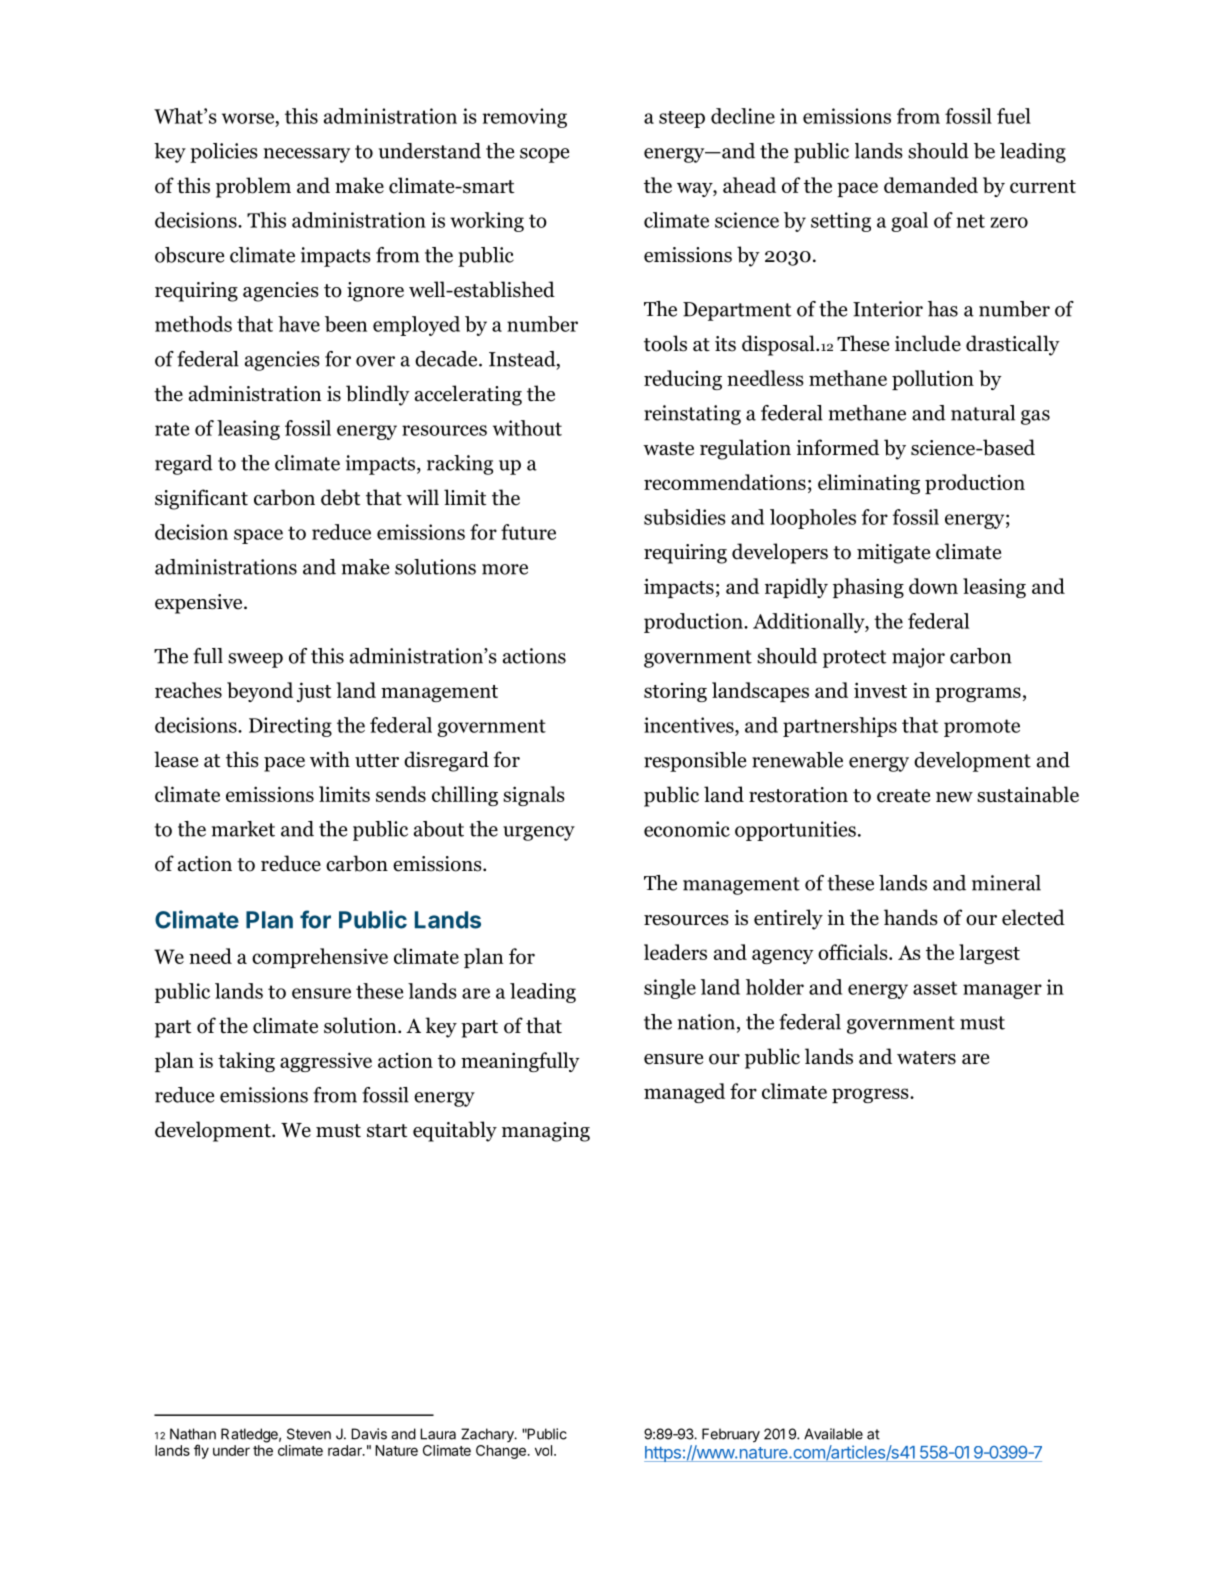  Describe the element at coordinates (544, 155) in the page. I see `scope` at that location.
